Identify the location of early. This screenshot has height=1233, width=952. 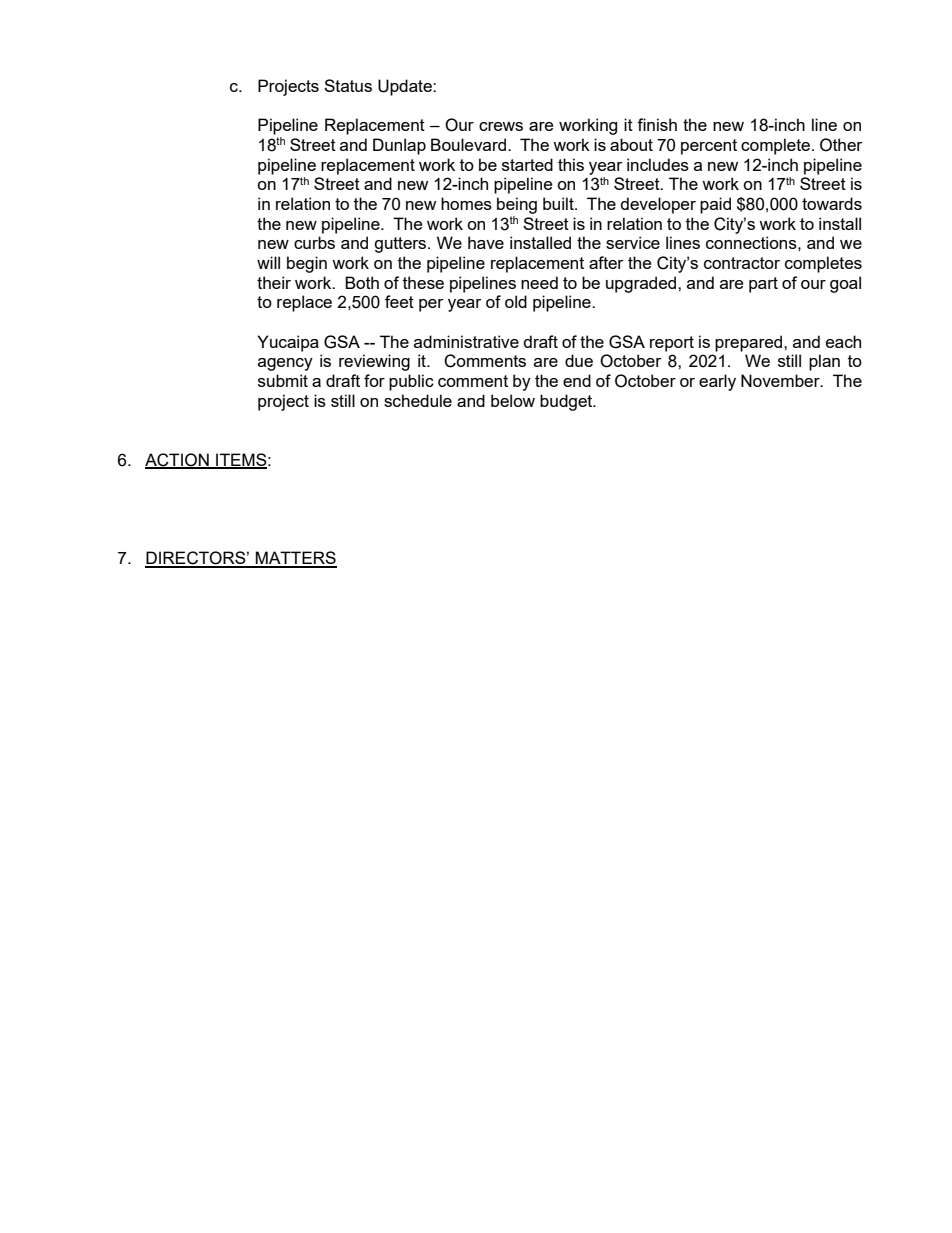
(717, 382).
